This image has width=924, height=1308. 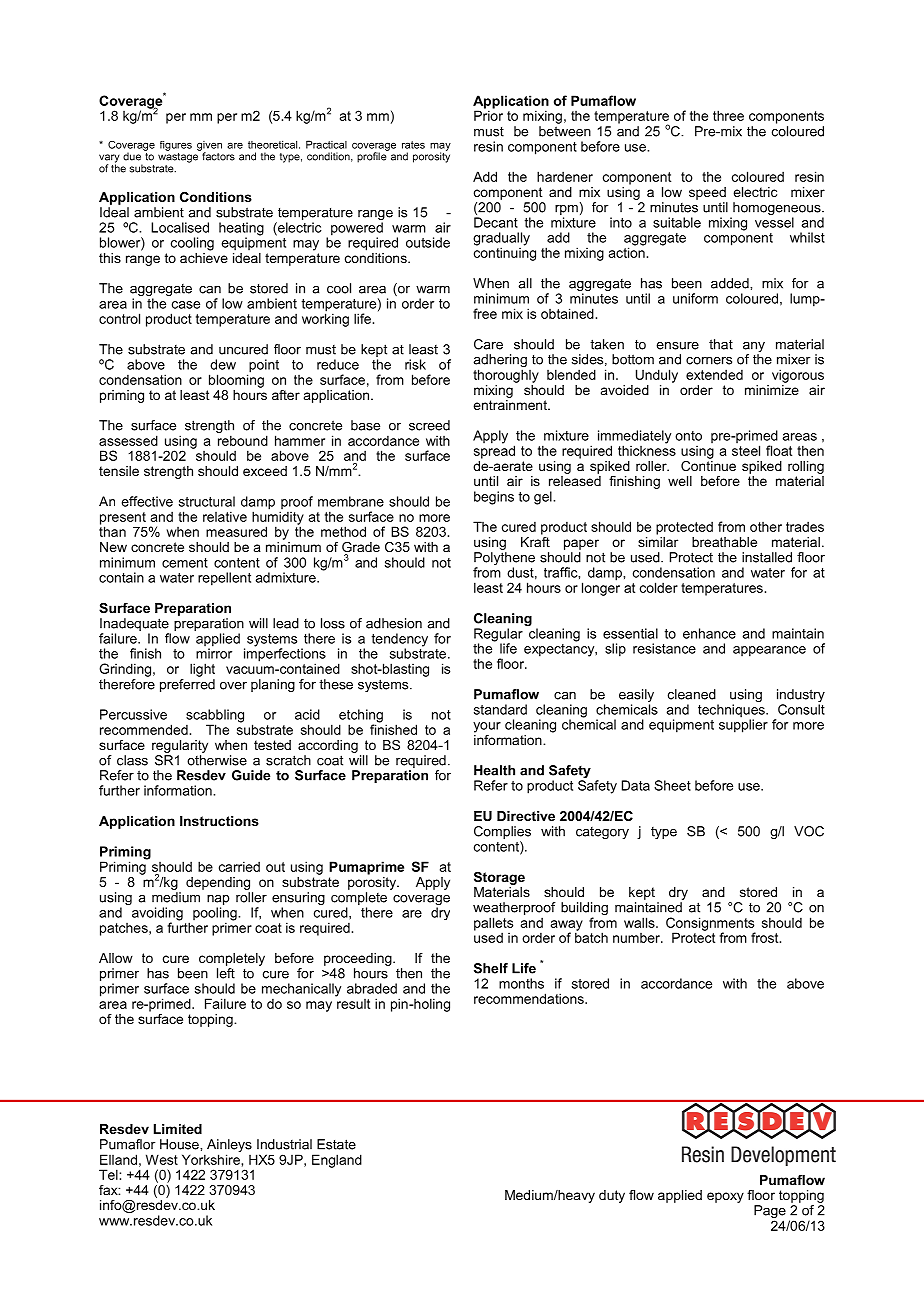 What do you see at coordinates (400, 641) in the image?
I see `tendency` at bounding box center [400, 641].
